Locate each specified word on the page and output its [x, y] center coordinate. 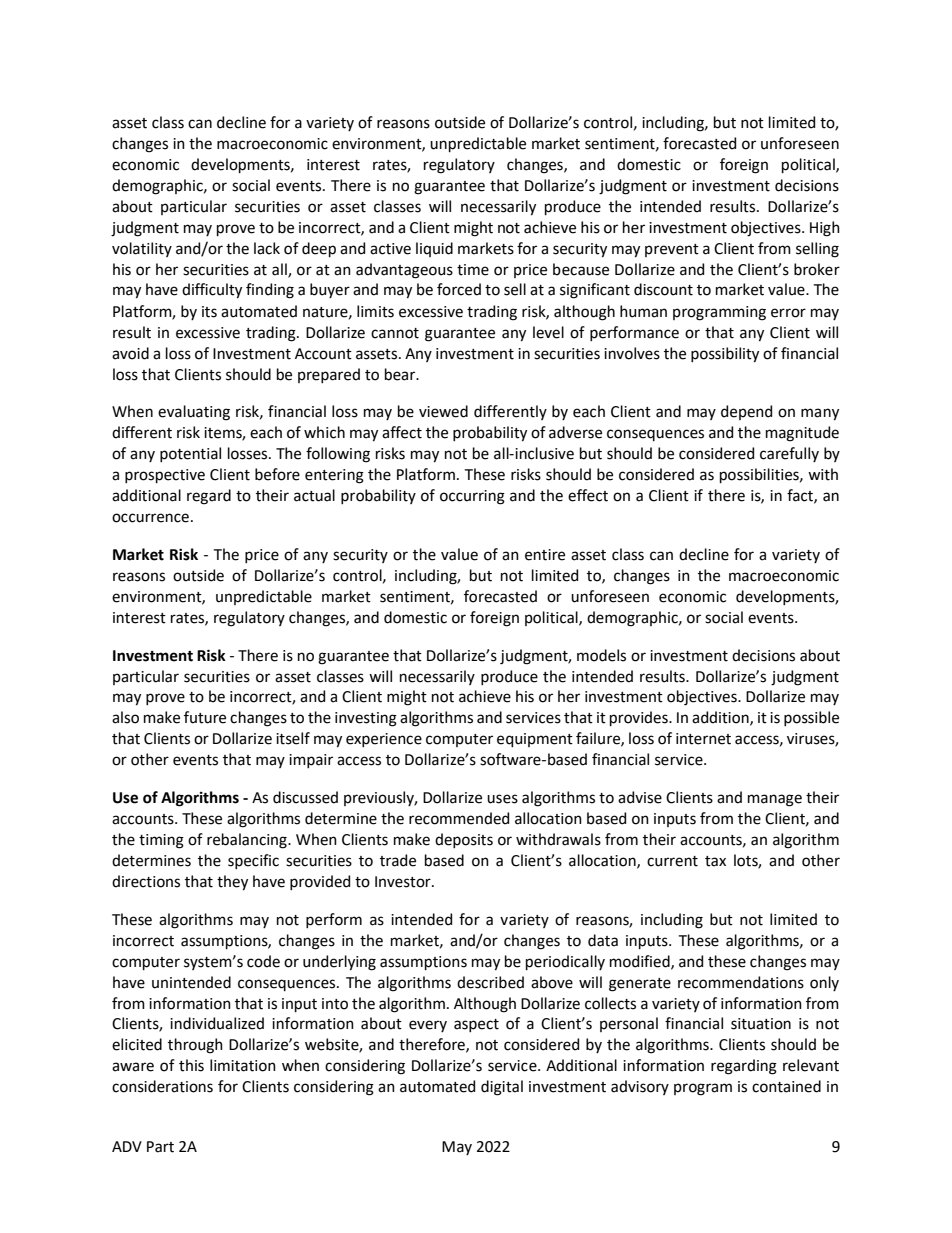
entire [545, 555]
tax [715, 861]
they [232, 883]
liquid [434, 249]
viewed [443, 411]
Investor [404, 882]
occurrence [150, 518]
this [191, 1065]
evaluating [194, 413]
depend [746, 412]
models [601, 655]
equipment [535, 740]
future [205, 717]
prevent [672, 250]
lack [267, 248]
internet [703, 739]
